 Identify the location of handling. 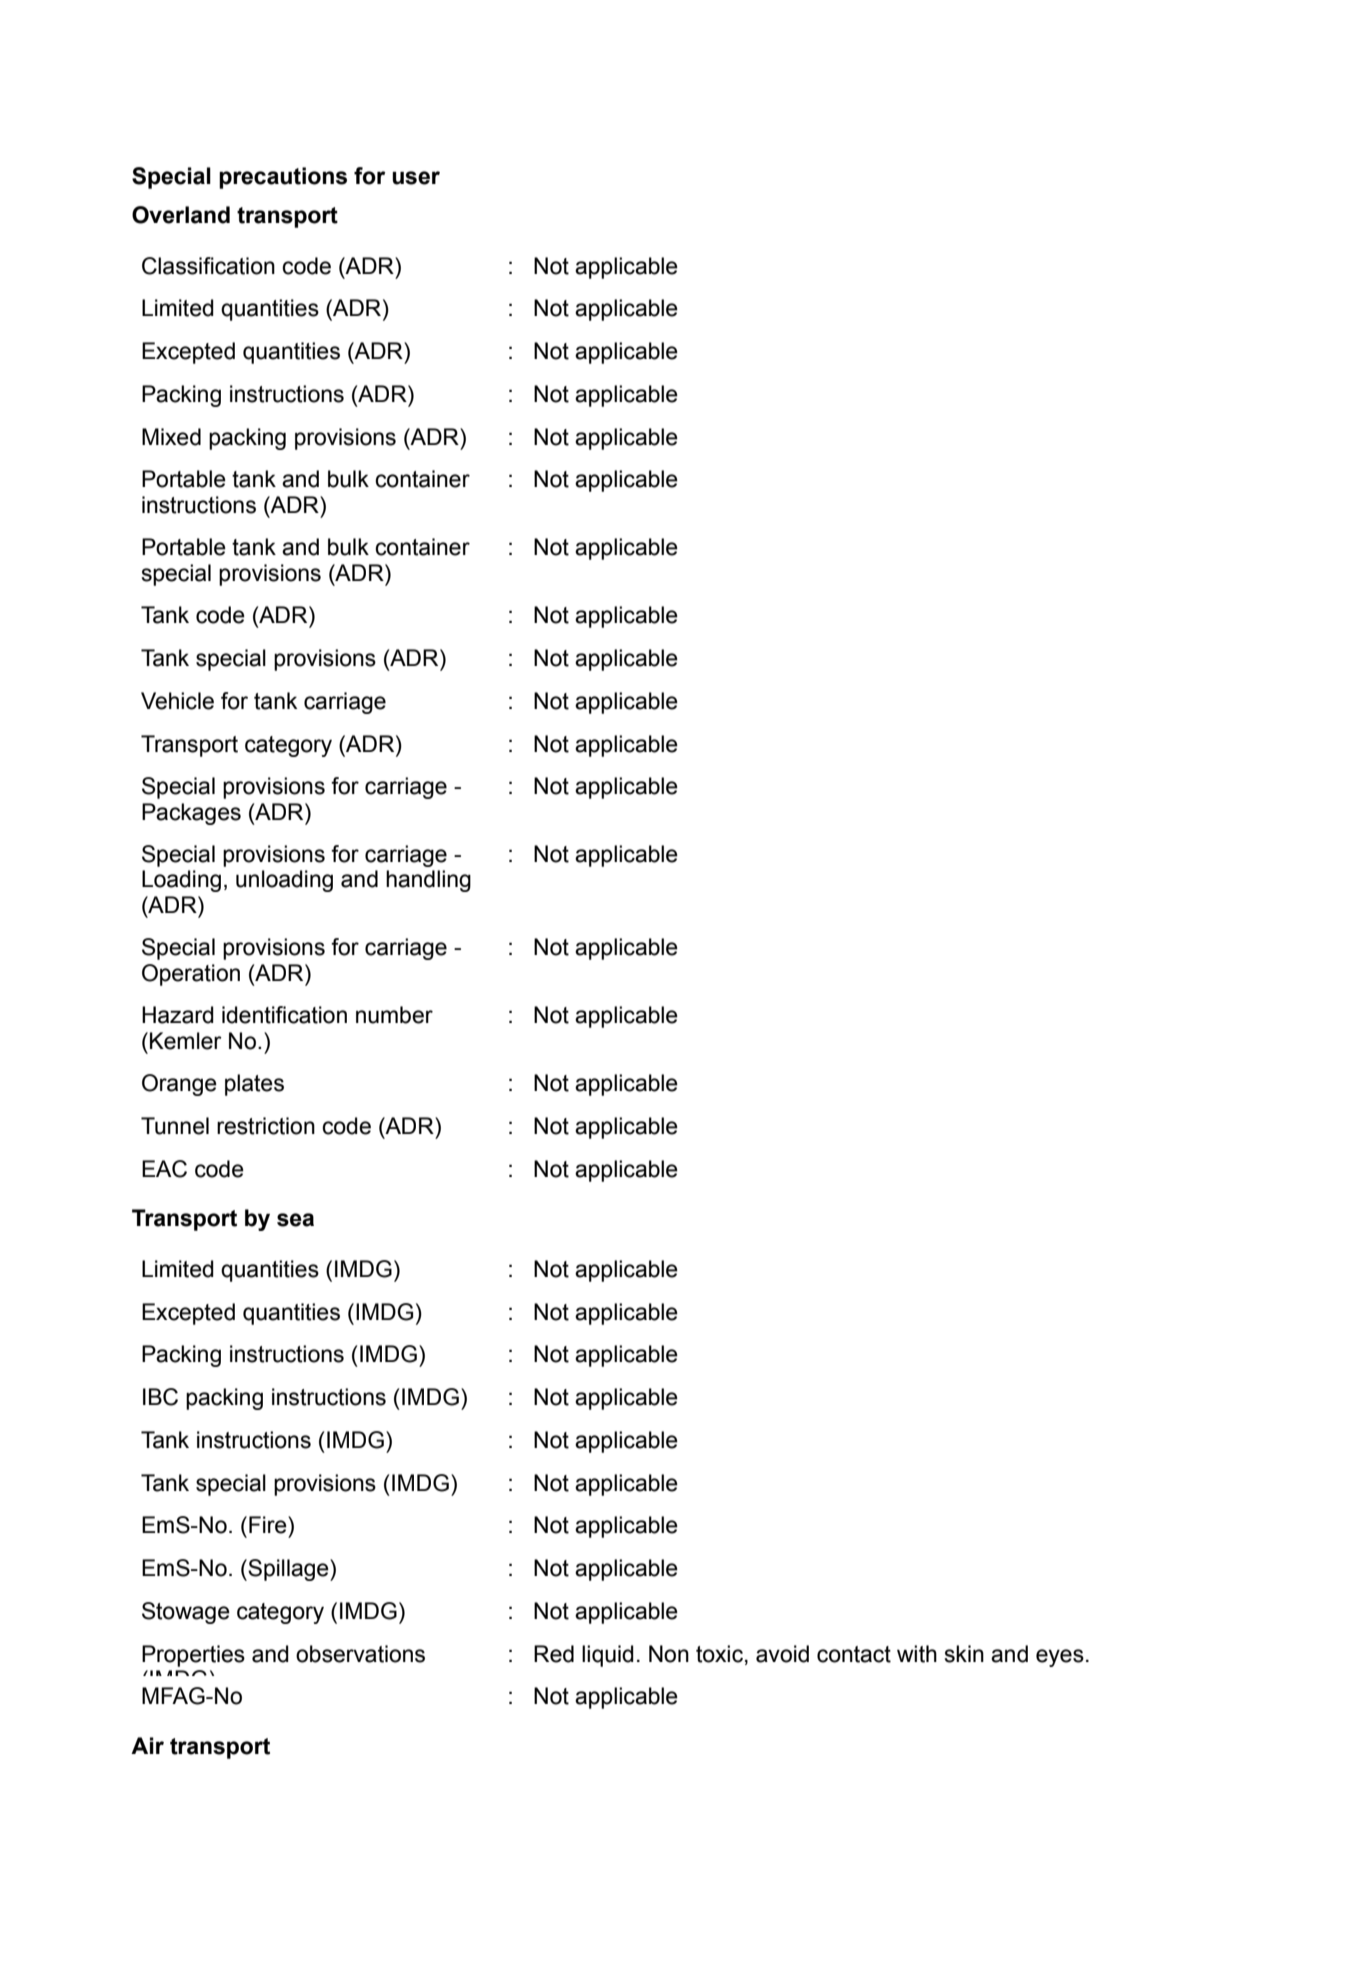
(428, 881).
